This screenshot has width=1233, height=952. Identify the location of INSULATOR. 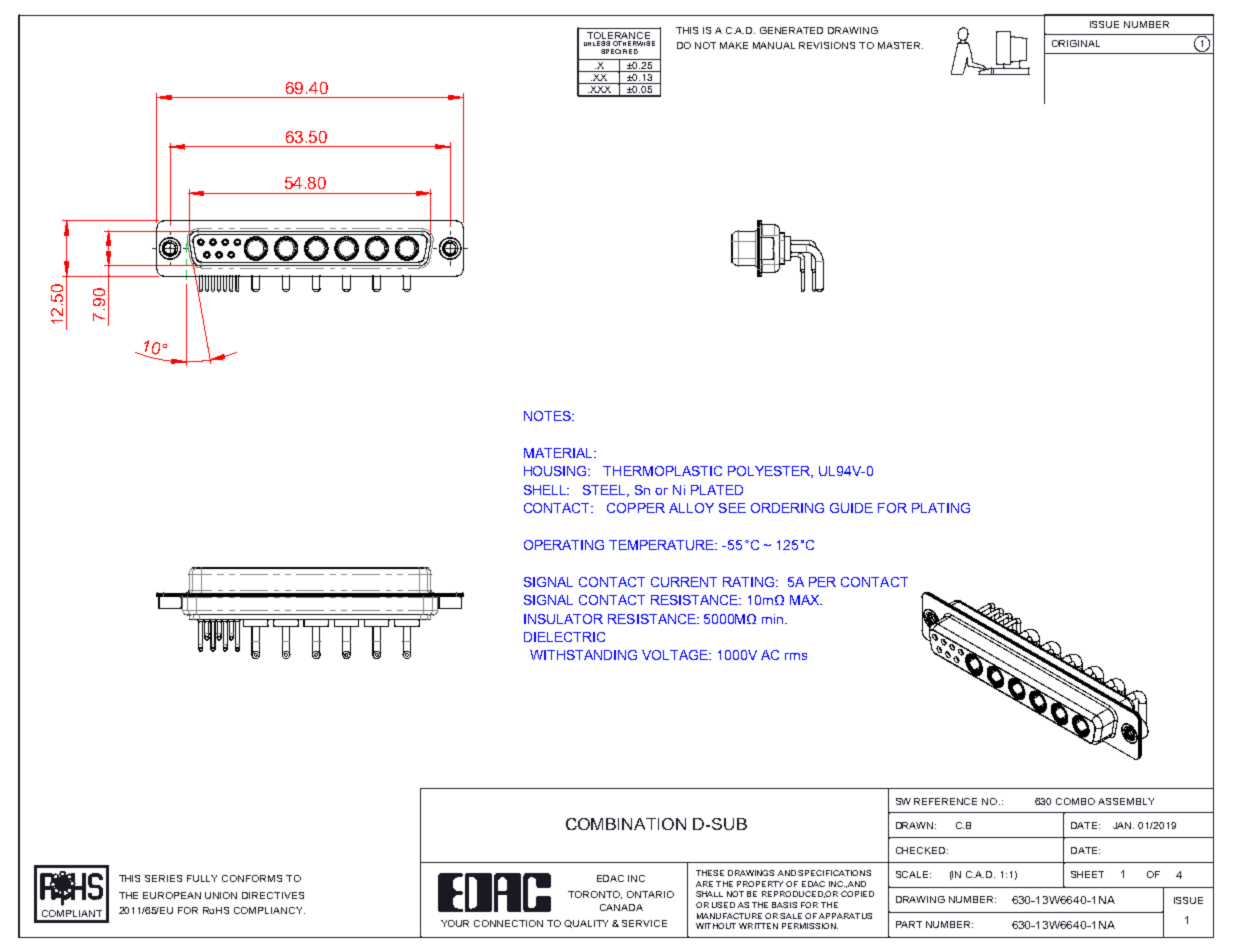
(563, 619).
